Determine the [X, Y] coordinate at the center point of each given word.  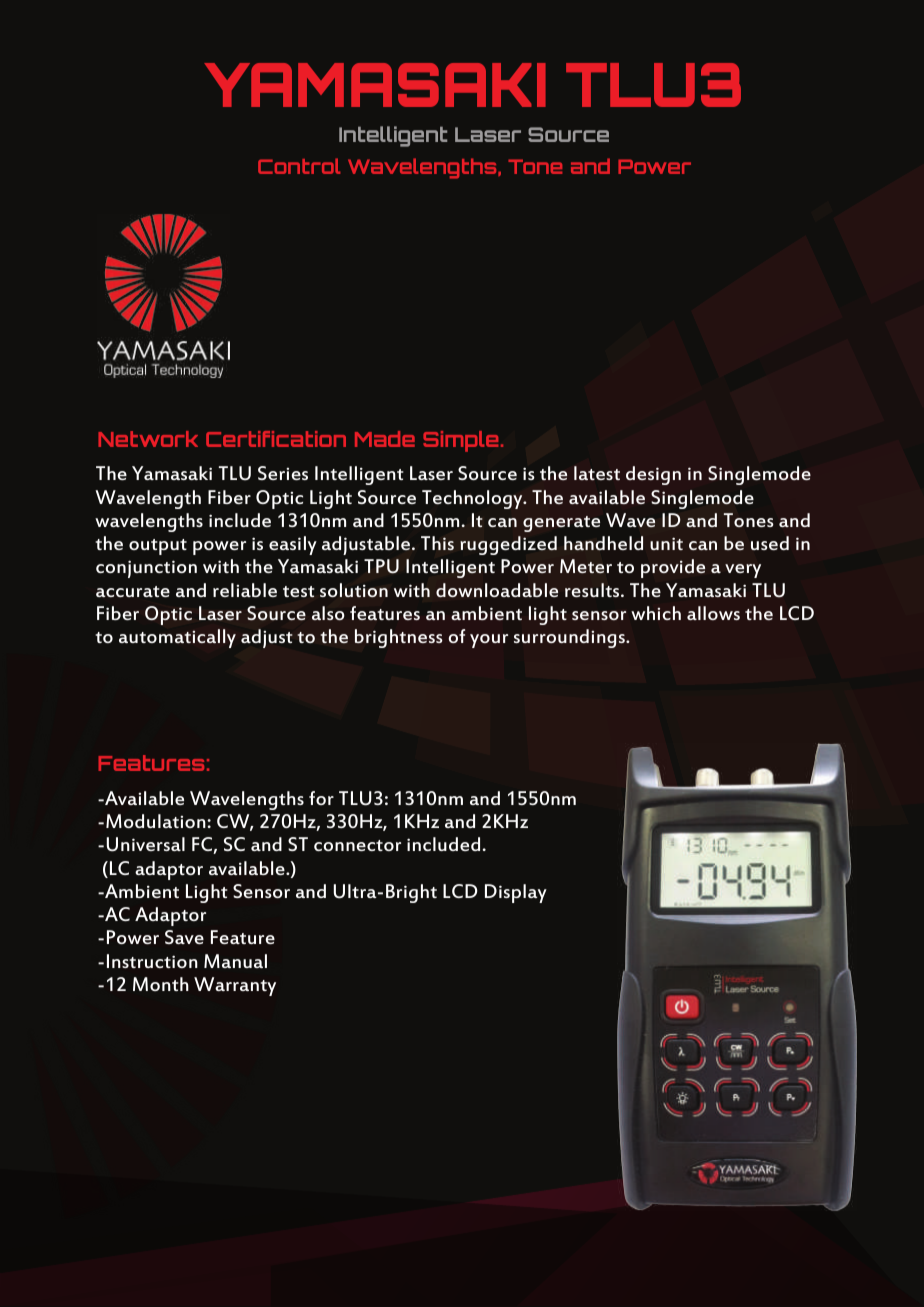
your [489, 641]
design [653, 475]
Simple [460, 441]
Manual [235, 961]
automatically [177, 638]
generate [561, 524]
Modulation [157, 821]
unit [666, 543]
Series [283, 473]
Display [516, 893]
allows [713, 613]
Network [148, 439]
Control [299, 166]
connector [357, 845]
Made [385, 439]
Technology [473, 499]
